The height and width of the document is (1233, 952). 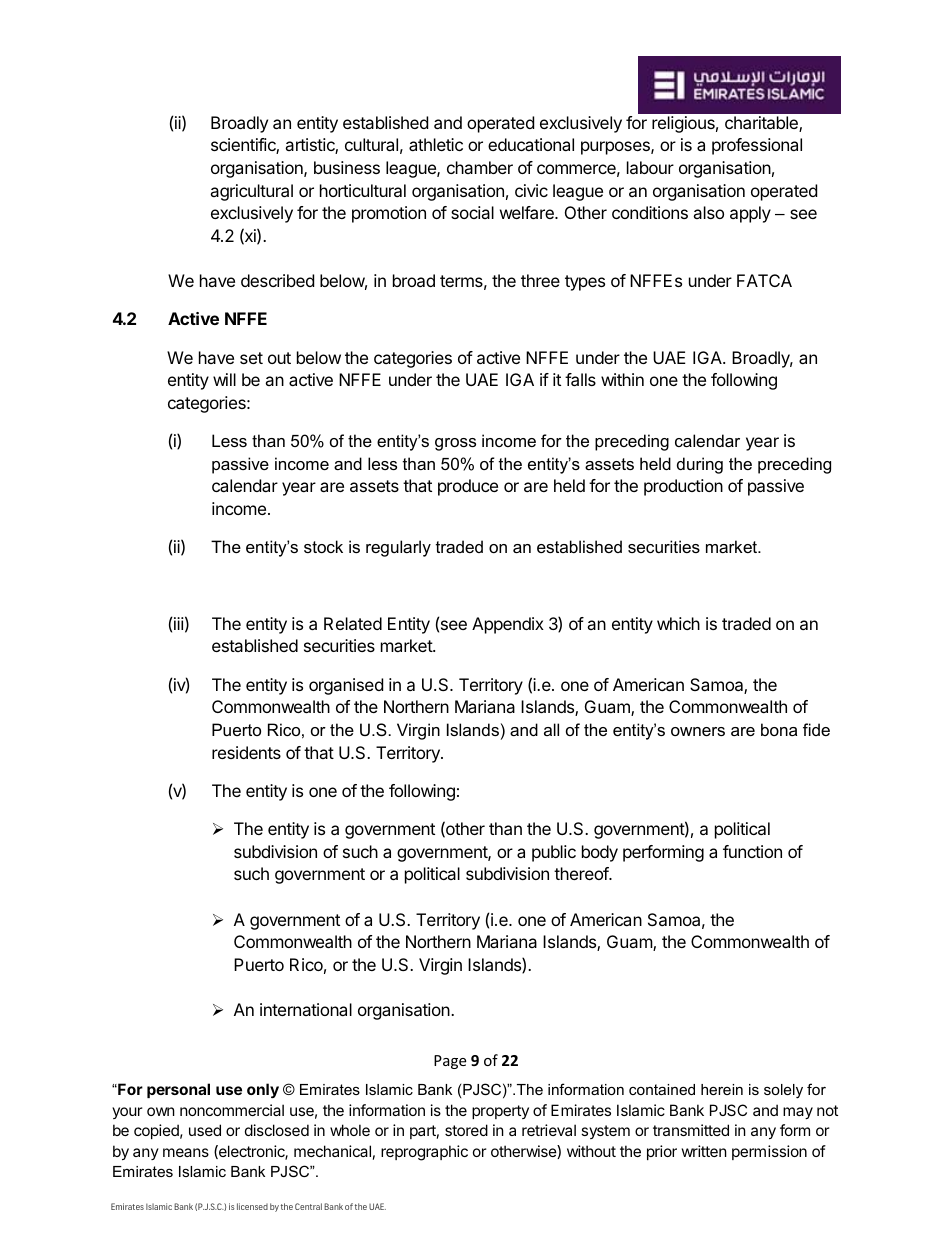 What do you see at coordinates (179, 623) in the document?
I see `iii` at bounding box center [179, 623].
